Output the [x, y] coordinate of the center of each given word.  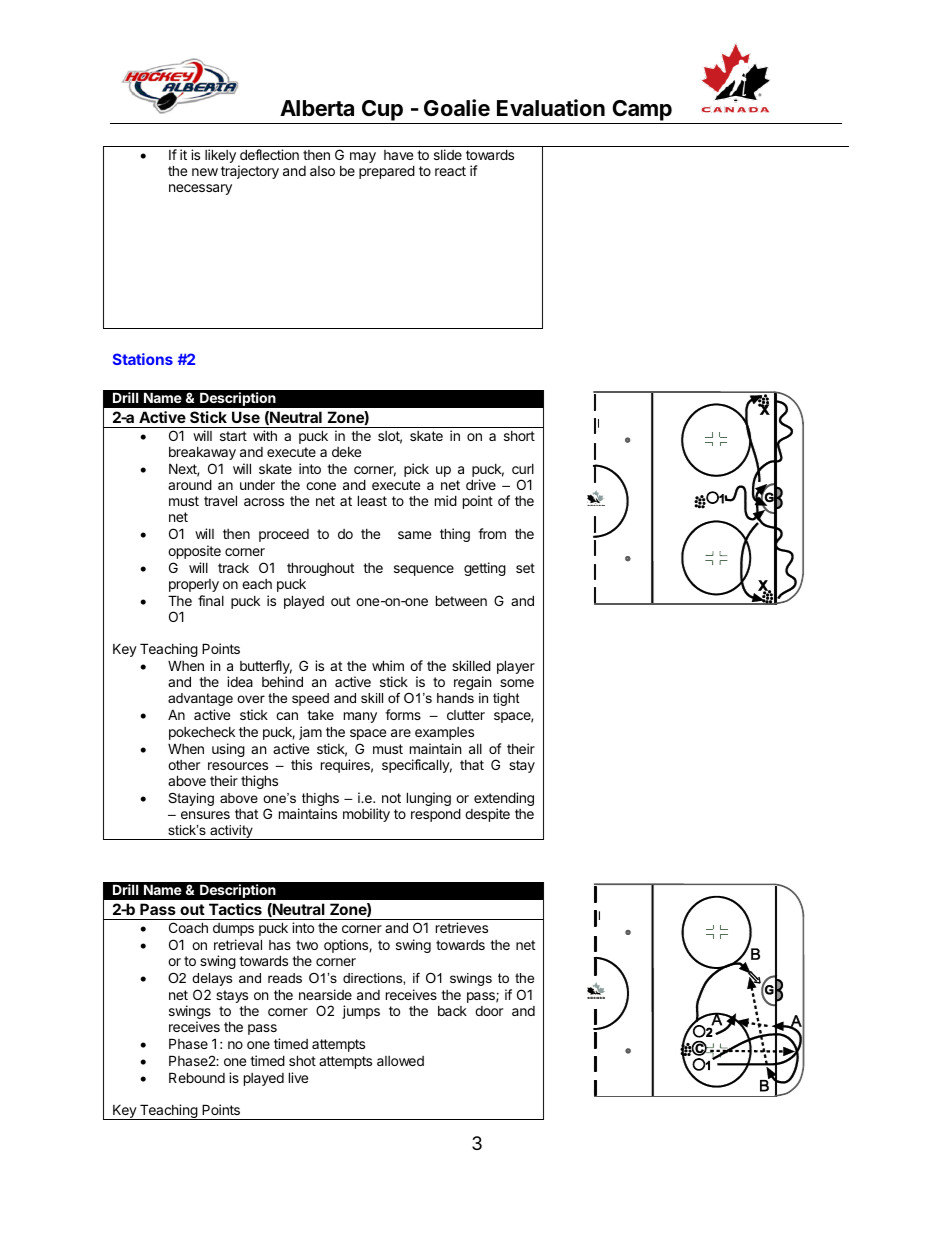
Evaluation [551, 108]
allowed [400, 1061]
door [489, 1011]
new [205, 172]
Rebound [197, 1077]
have [398, 155]
